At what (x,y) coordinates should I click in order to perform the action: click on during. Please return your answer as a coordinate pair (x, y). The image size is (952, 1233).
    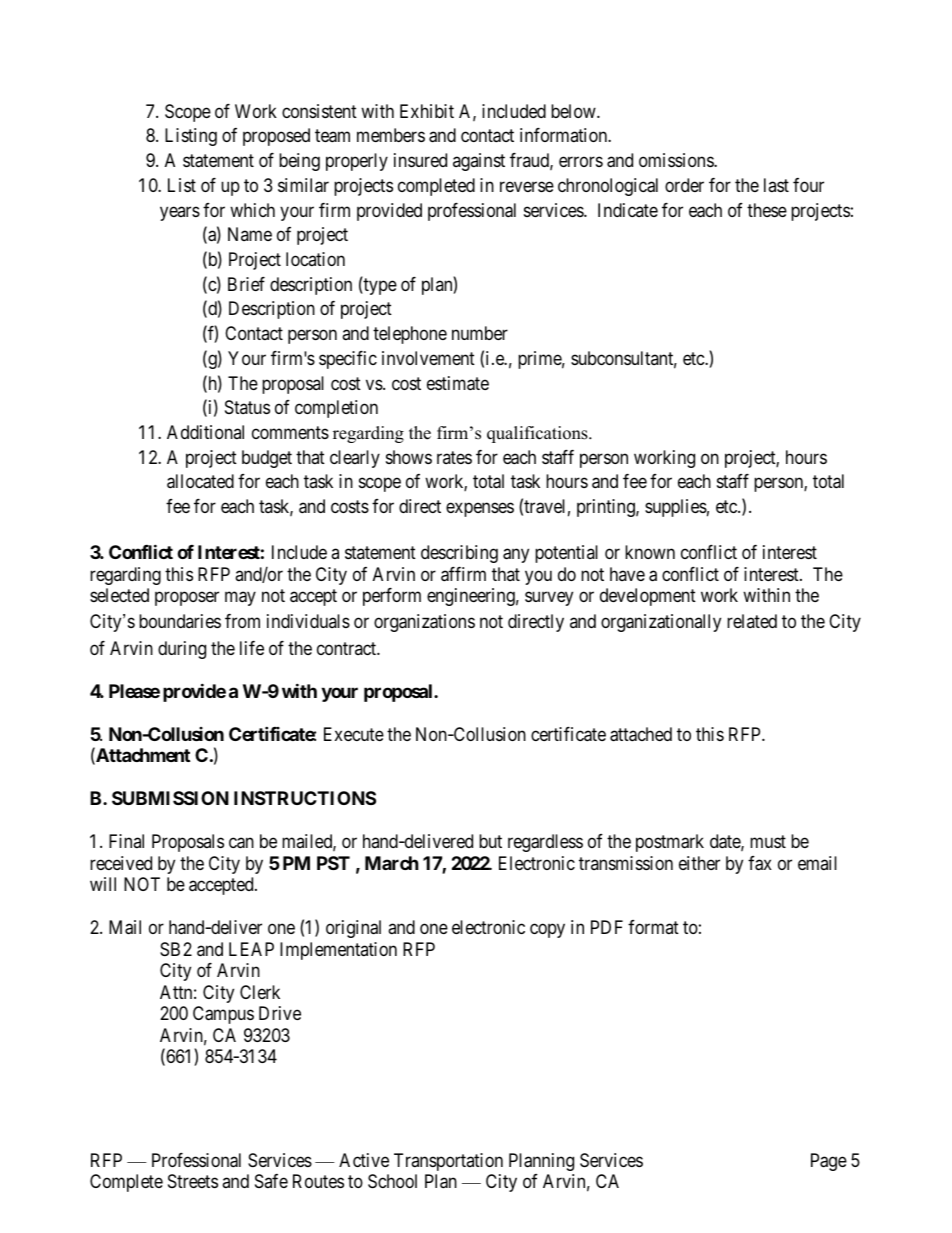
    Looking at the image, I should click on (182, 650).
